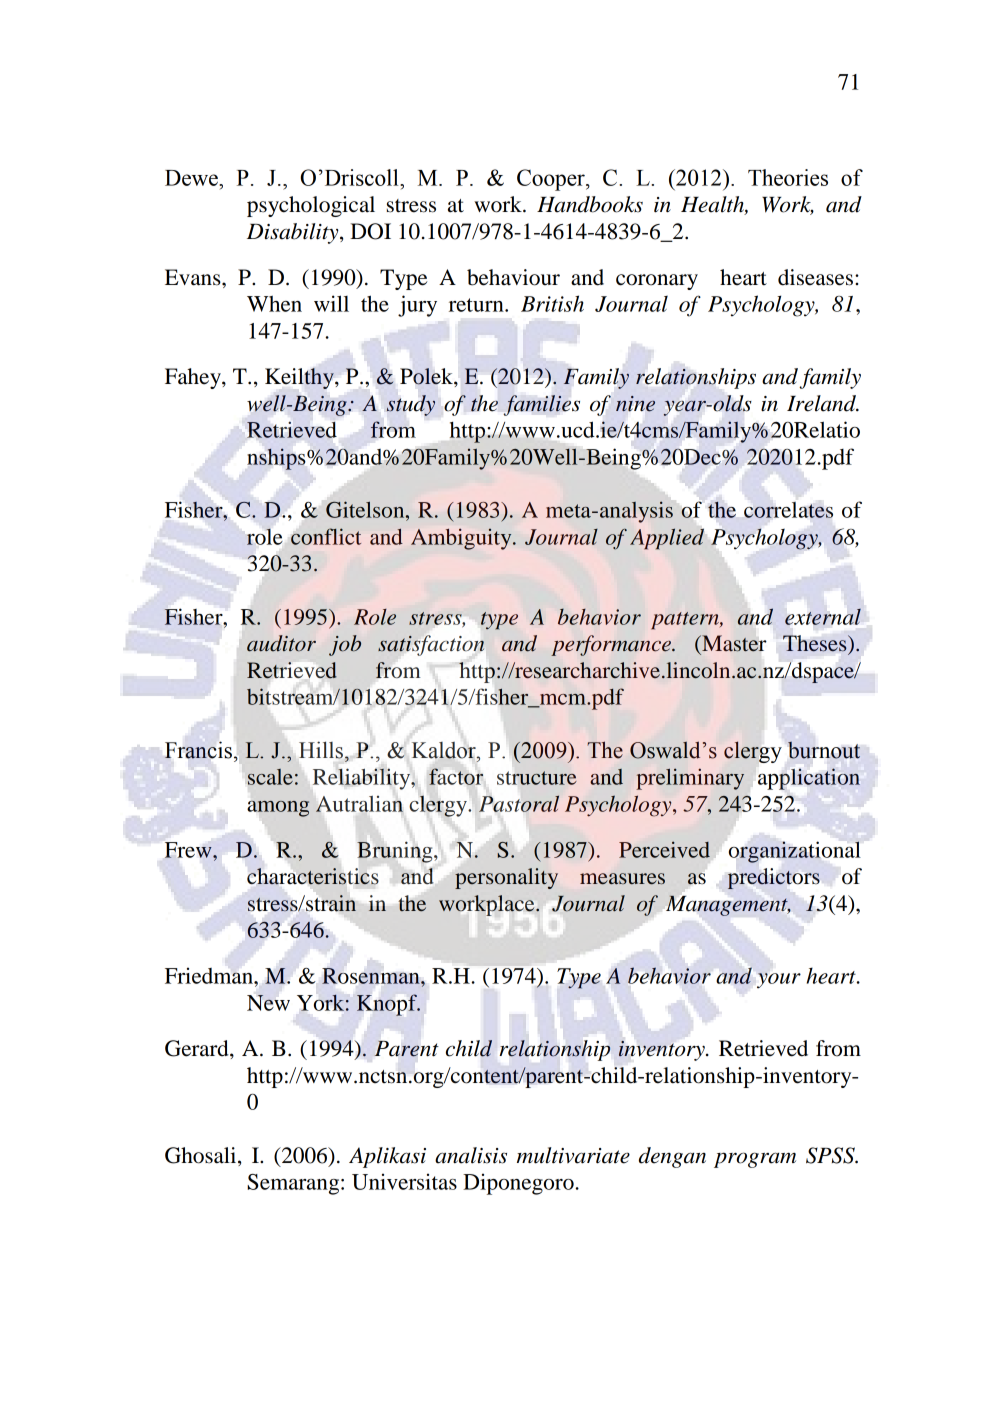 This screenshot has height=1409, width=998. I want to click on Disability, so click(294, 233).
